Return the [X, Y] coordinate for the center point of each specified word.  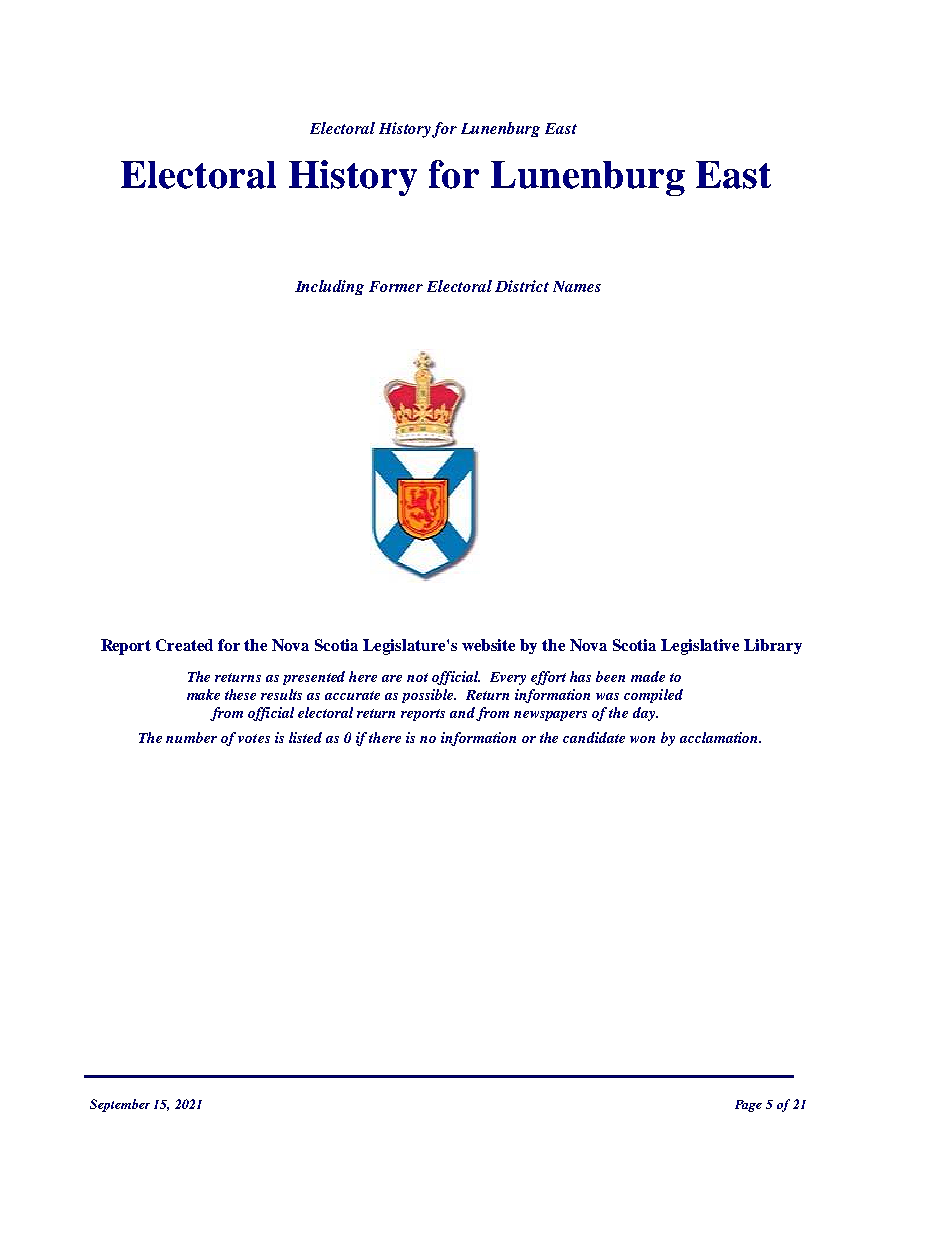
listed [305, 737]
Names [577, 286]
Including [329, 287]
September [120, 1105]
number [191, 737]
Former [396, 286]
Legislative [700, 647]
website [488, 645]
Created [184, 645]
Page [748, 1106]
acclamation [720, 737]
